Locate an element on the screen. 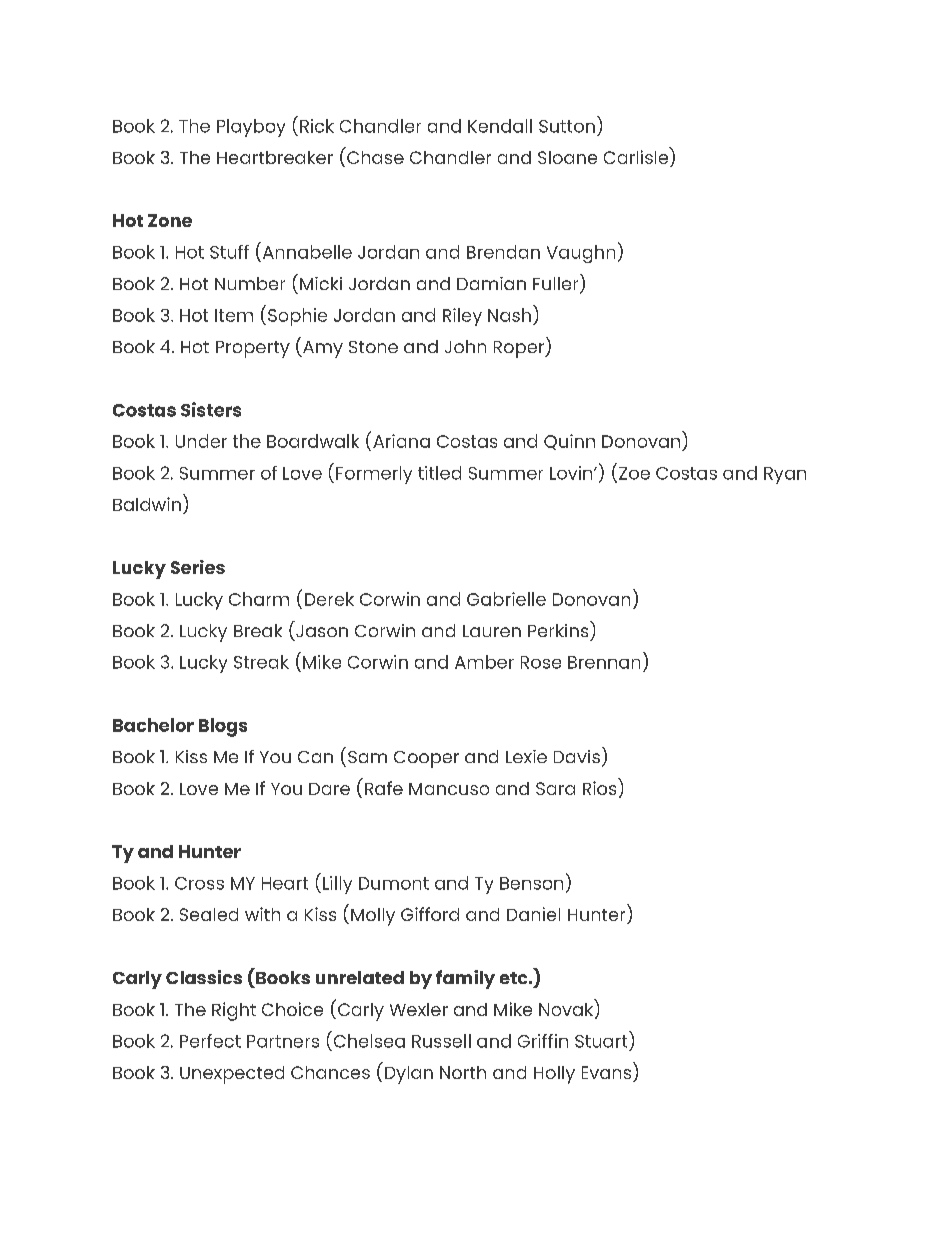 This screenshot has width=952, height=1233. Gabrielle is located at coordinates (506, 599).
